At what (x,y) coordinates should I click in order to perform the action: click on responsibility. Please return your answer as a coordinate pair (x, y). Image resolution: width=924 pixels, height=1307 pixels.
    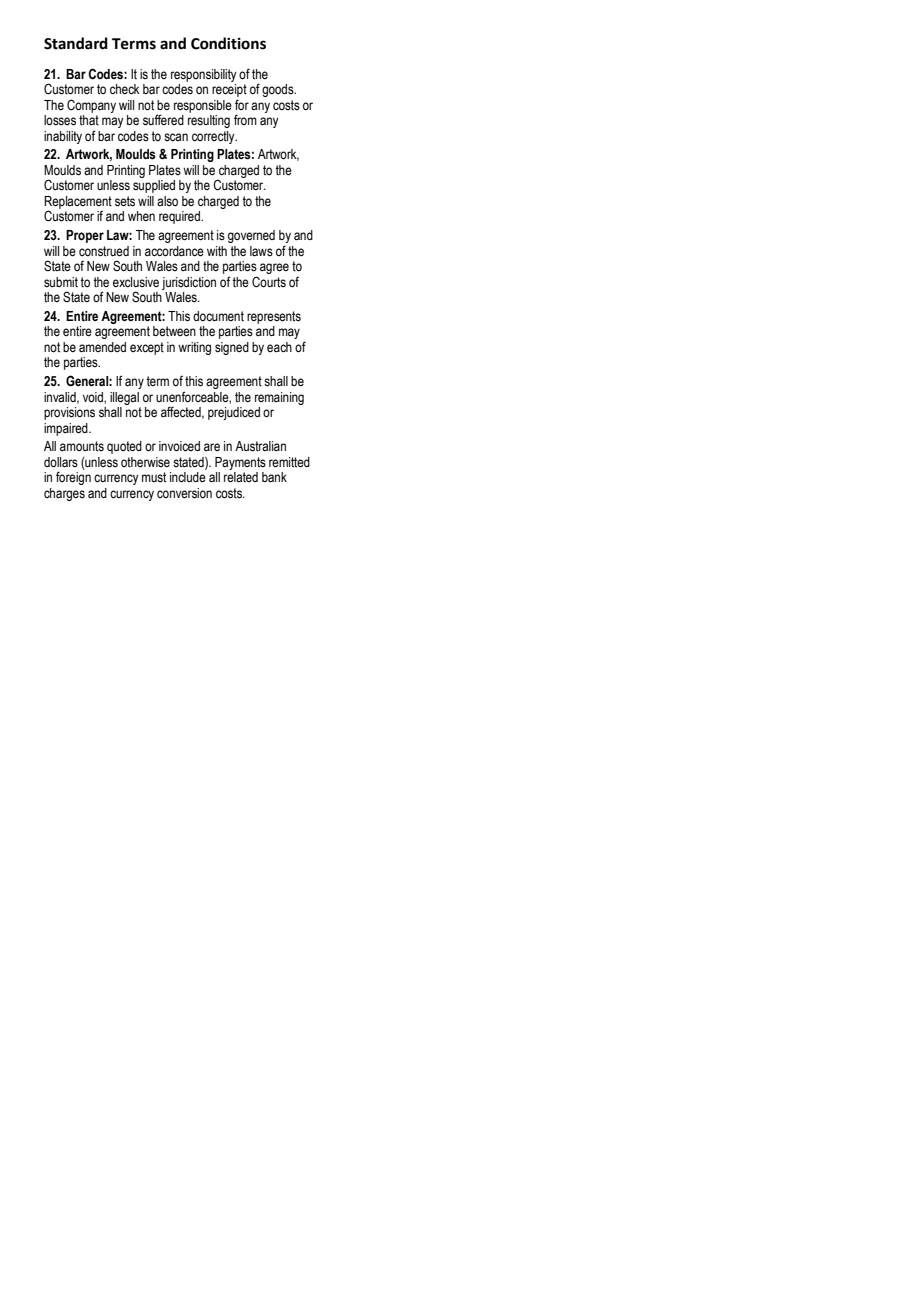
    Looking at the image, I should click on (204, 75).
